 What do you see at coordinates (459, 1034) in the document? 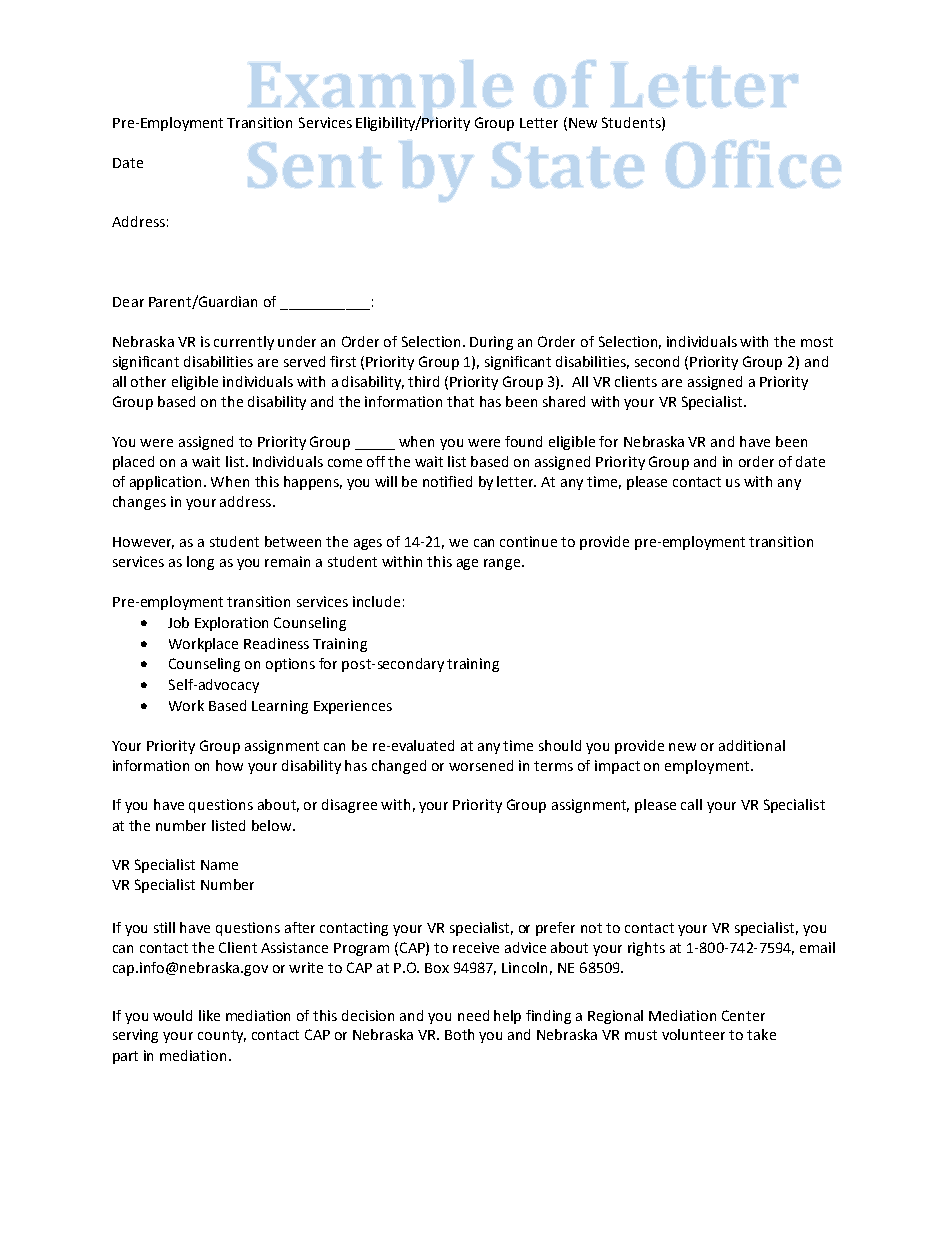
I see `Both` at bounding box center [459, 1034].
